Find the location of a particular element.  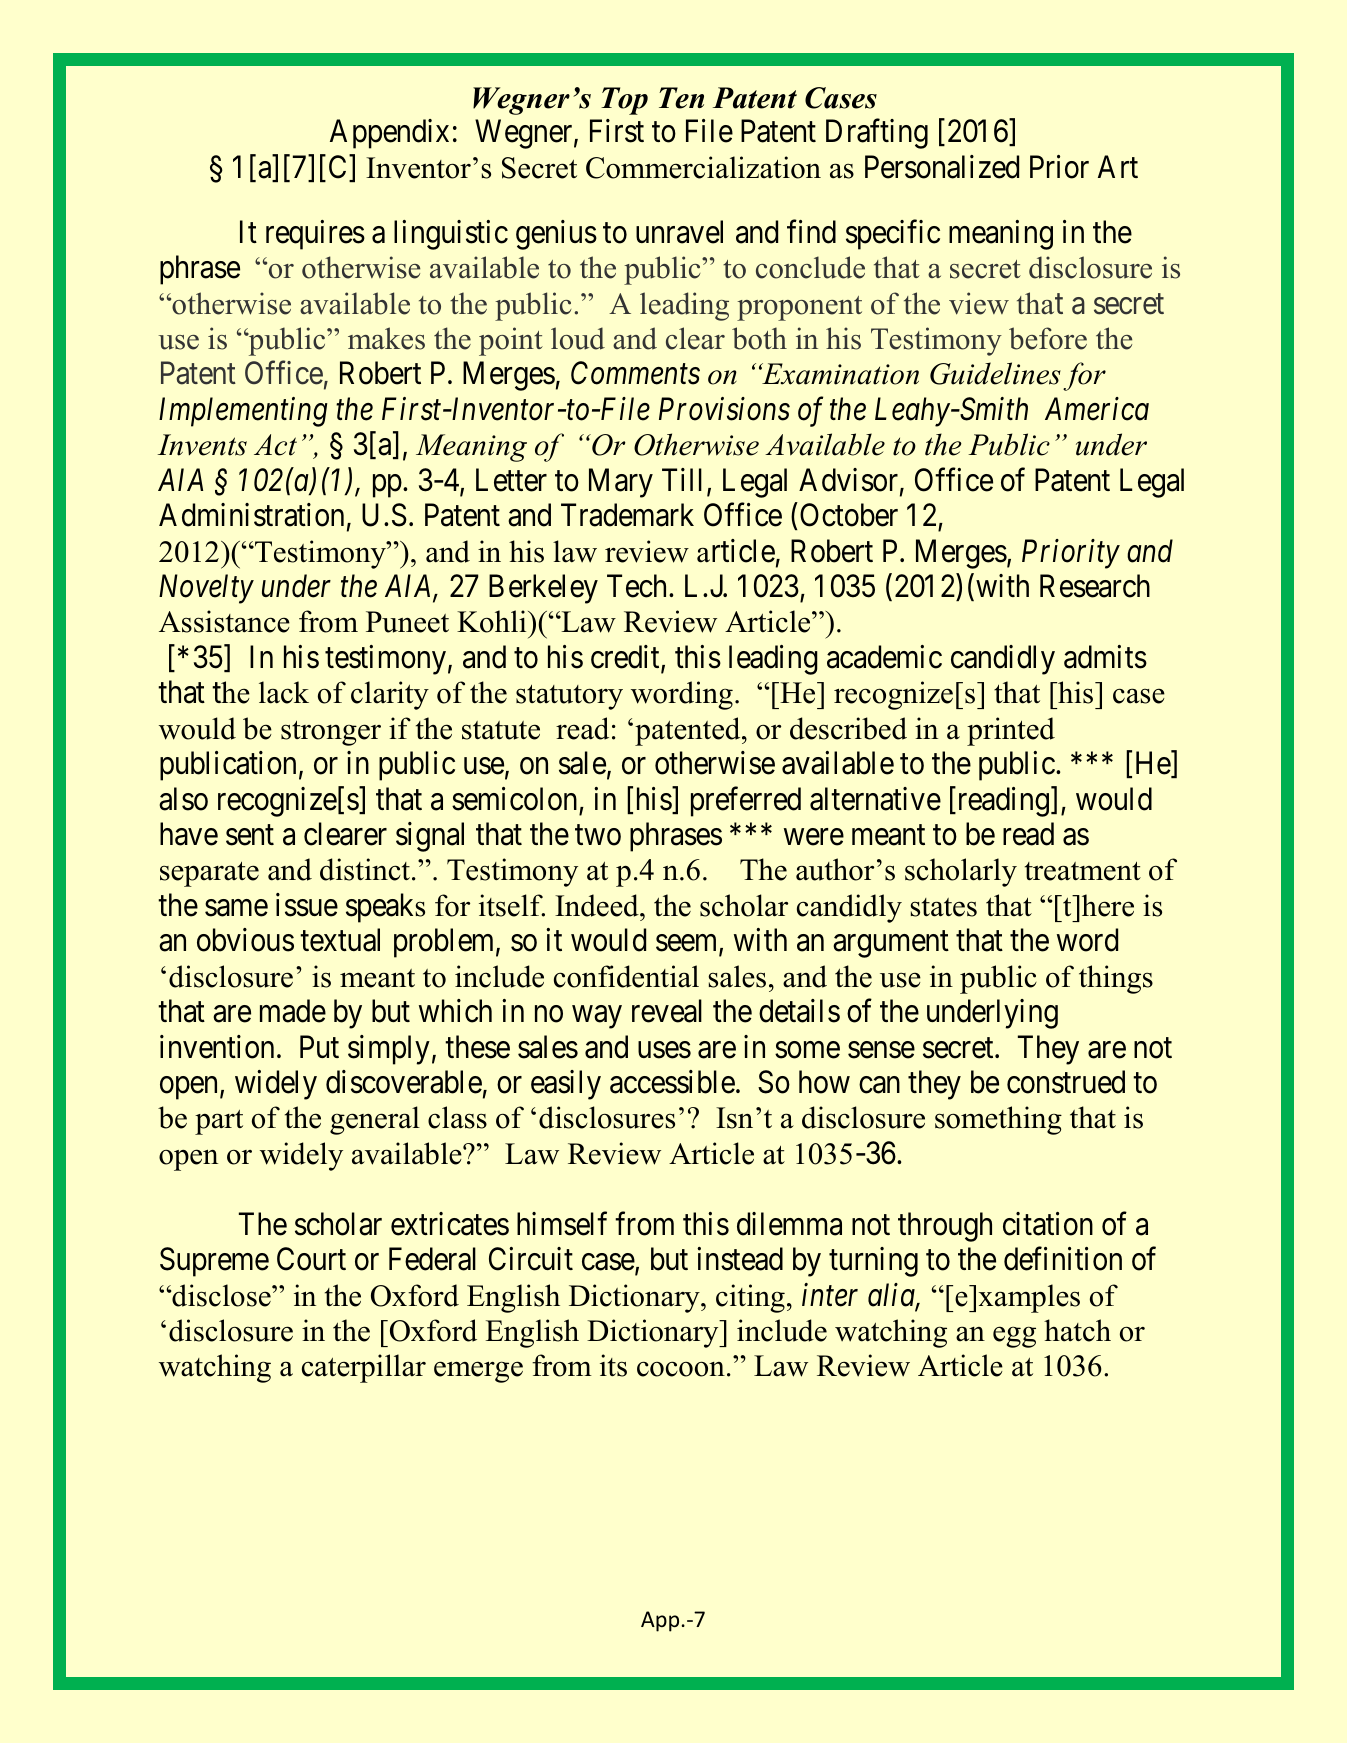

printed is located at coordinates (1011, 731).
